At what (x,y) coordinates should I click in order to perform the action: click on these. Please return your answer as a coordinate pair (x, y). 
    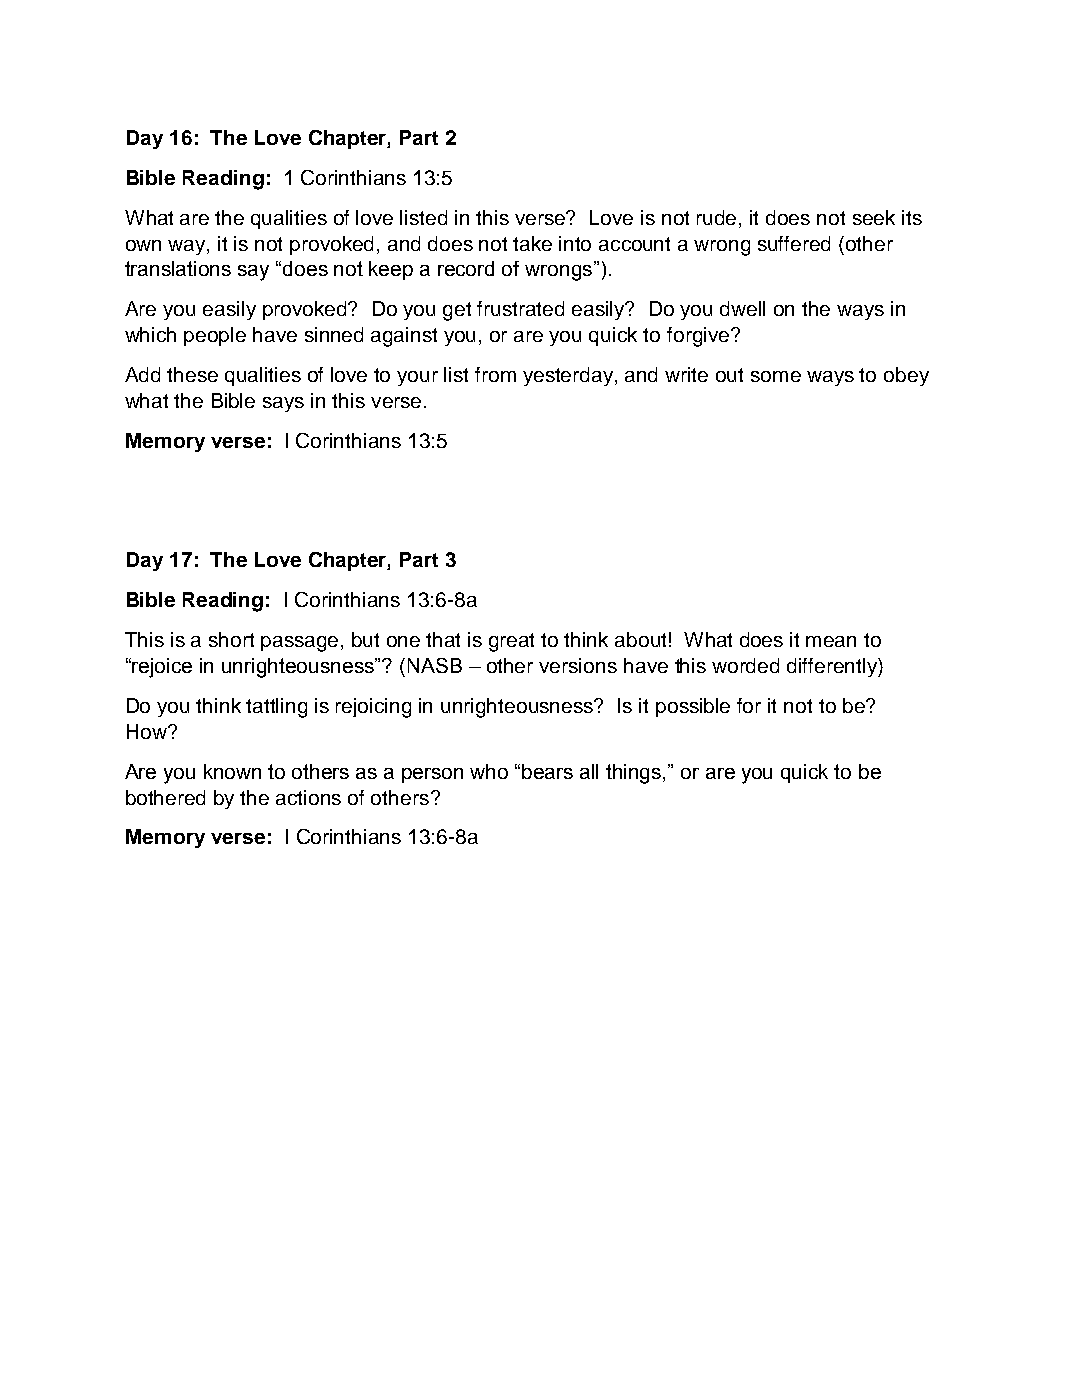
    Looking at the image, I should click on (192, 374).
